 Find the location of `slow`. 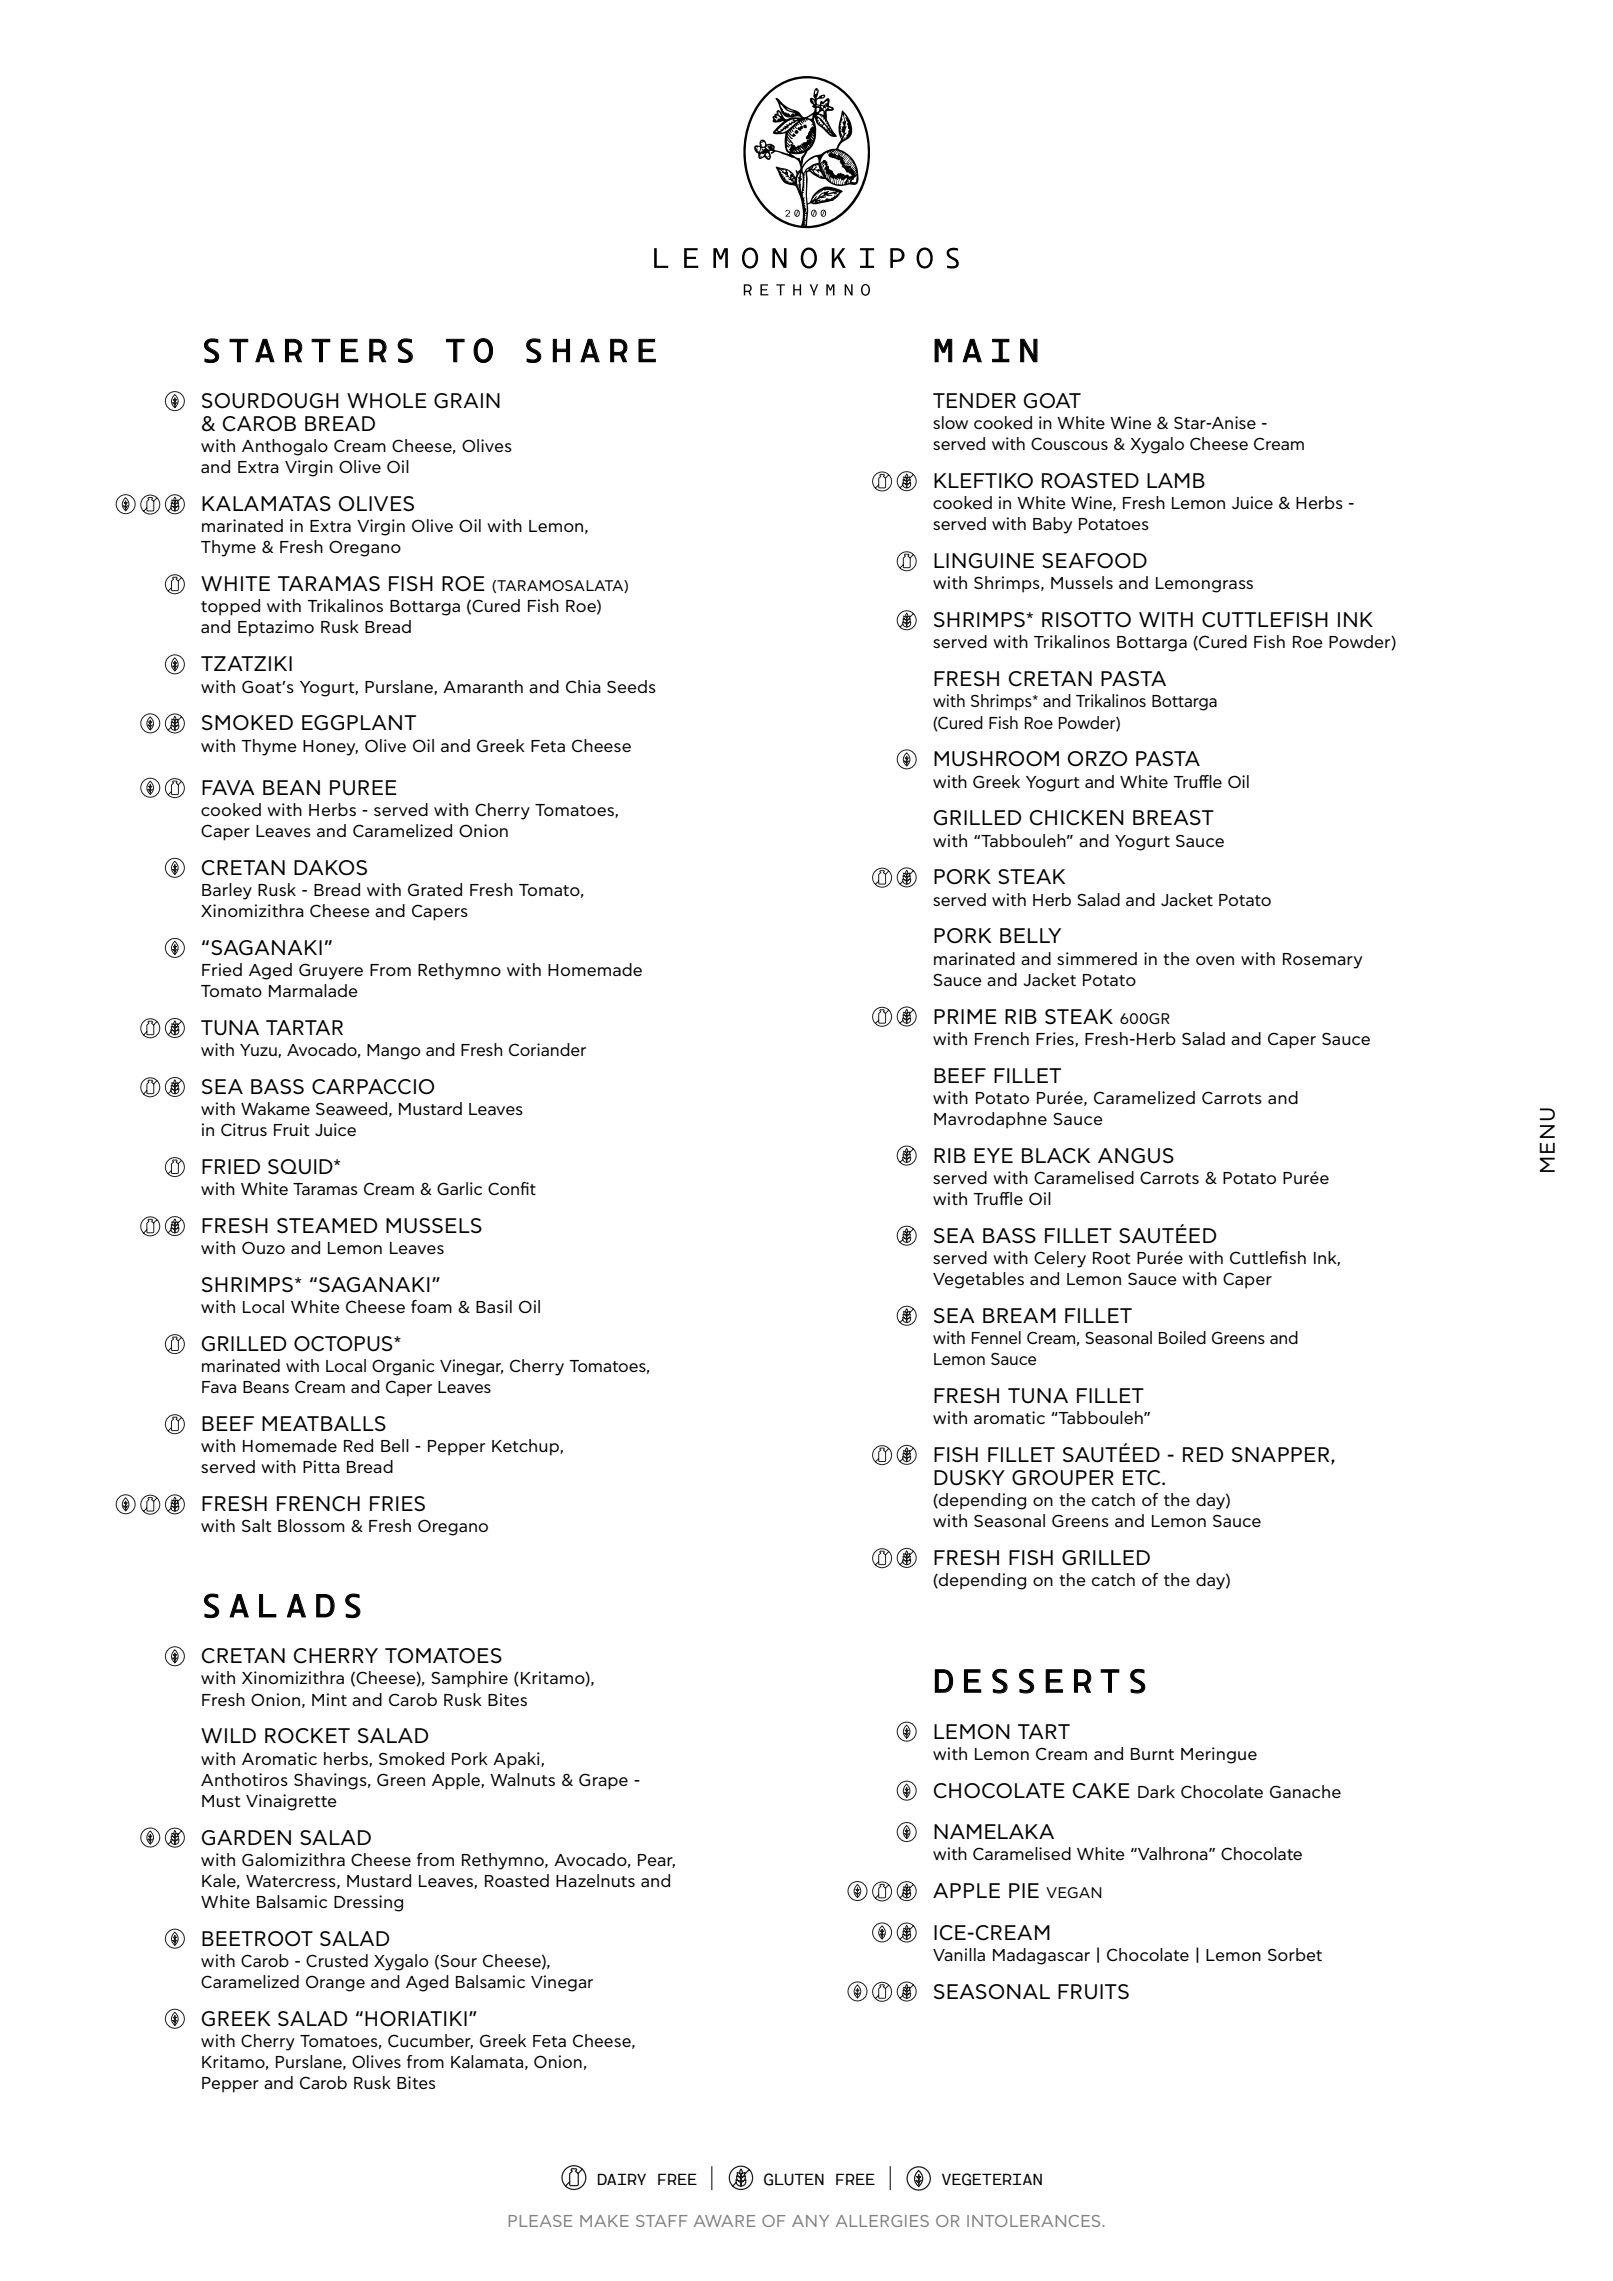

slow is located at coordinates (950, 422).
